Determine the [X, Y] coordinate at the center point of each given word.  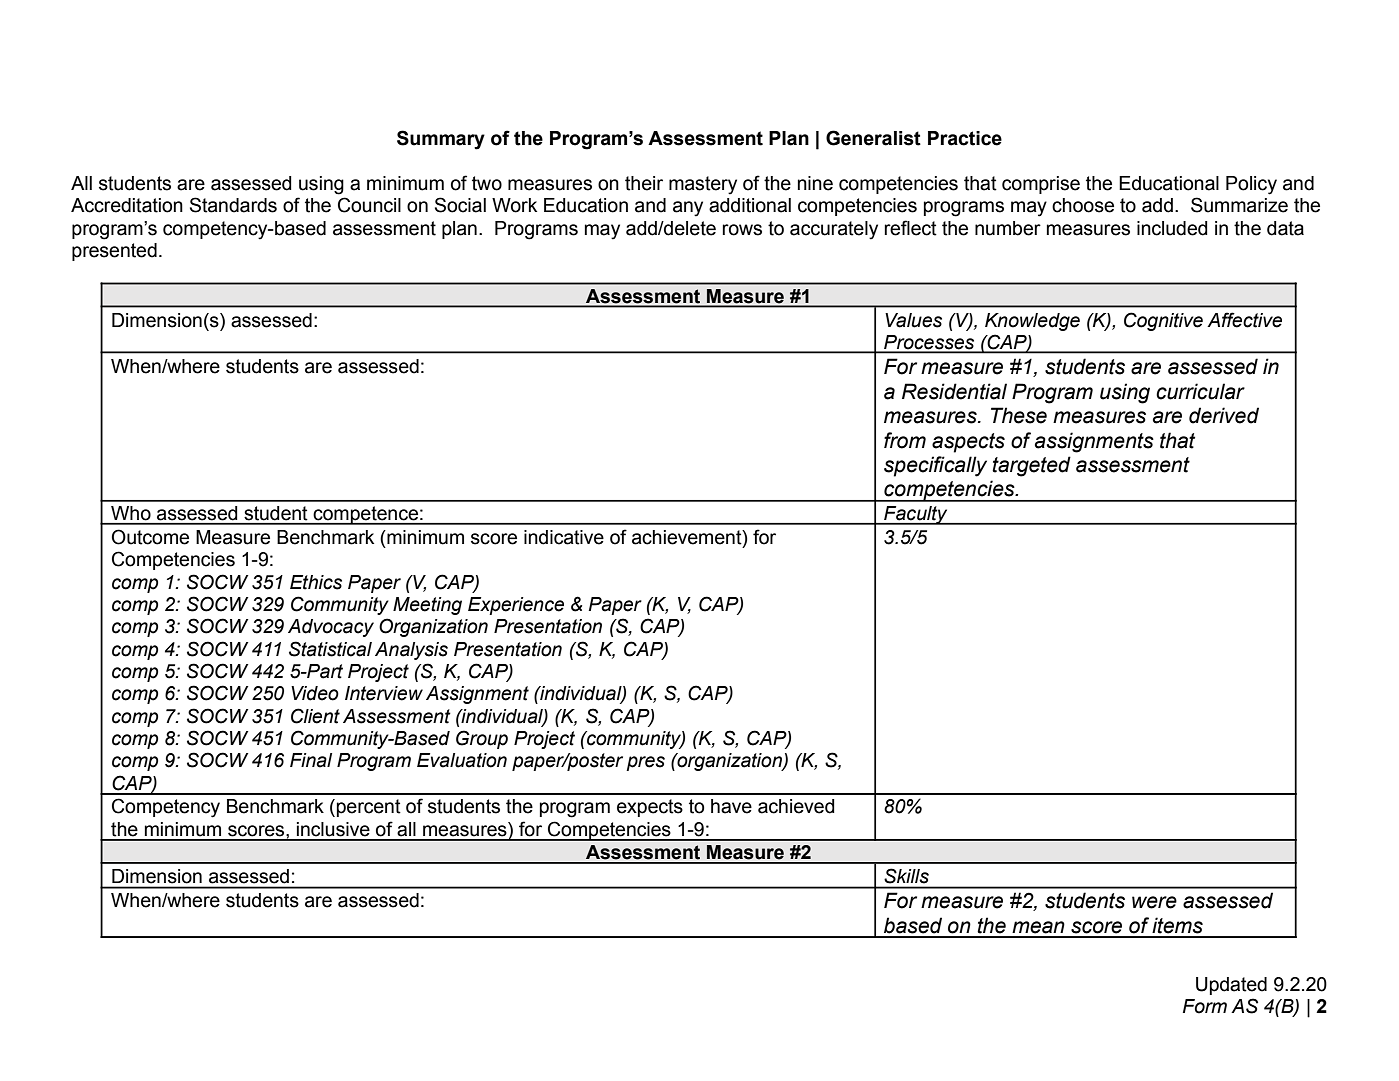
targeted [1031, 466]
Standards [233, 205]
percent [369, 808]
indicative [564, 537]
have [731, 806]
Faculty [916, 515]
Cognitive [1163, 321]
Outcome [150, 537]
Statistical [330, 649]
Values [913, 320]
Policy [1251, 185]
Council [369, 205]
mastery [703, 185]
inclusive [333, 829]
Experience [516, 606]
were [1154, 902]
